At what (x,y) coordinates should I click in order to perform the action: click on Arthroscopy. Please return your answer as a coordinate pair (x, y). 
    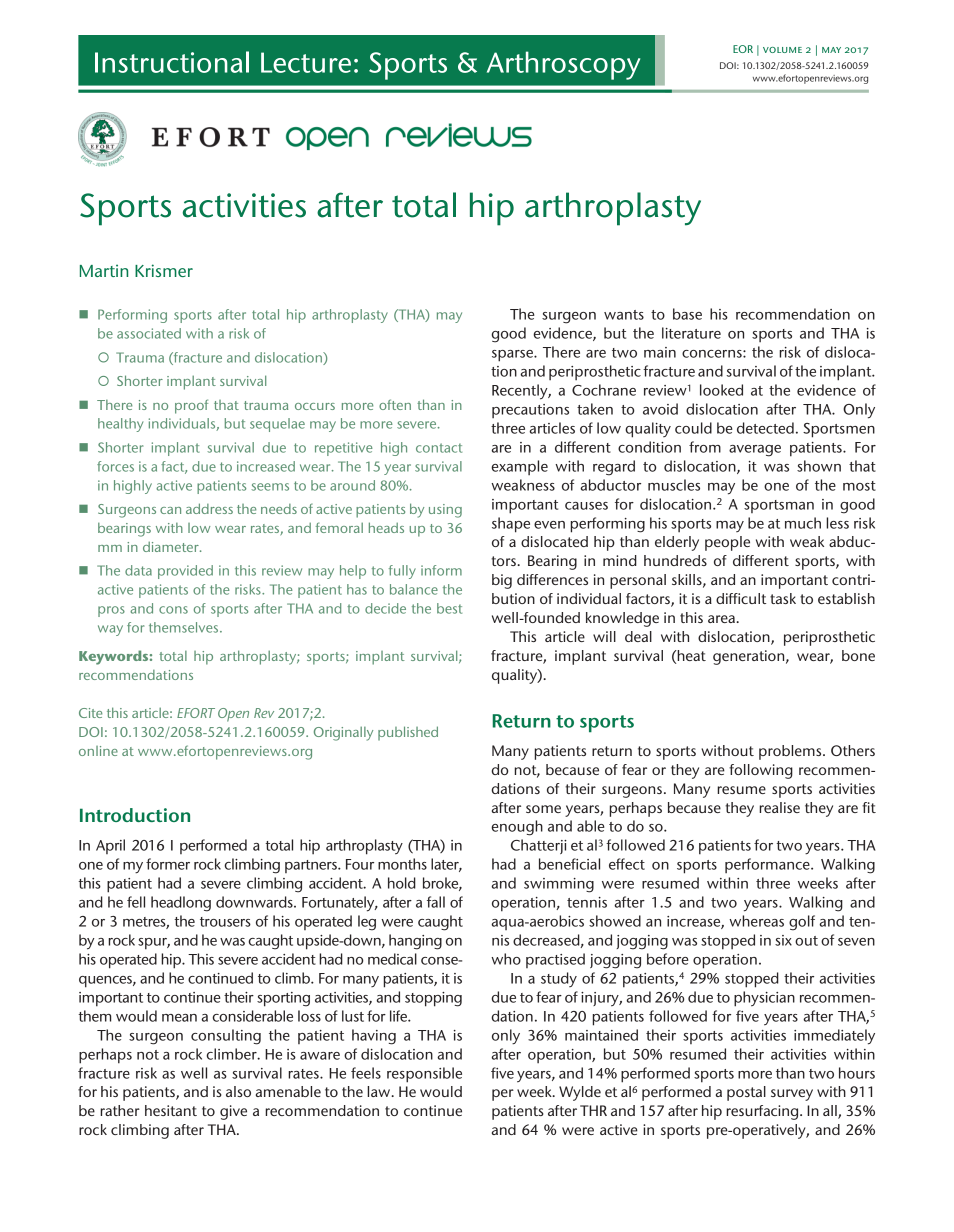
    Looking at the image, I should click on (563, 65).
